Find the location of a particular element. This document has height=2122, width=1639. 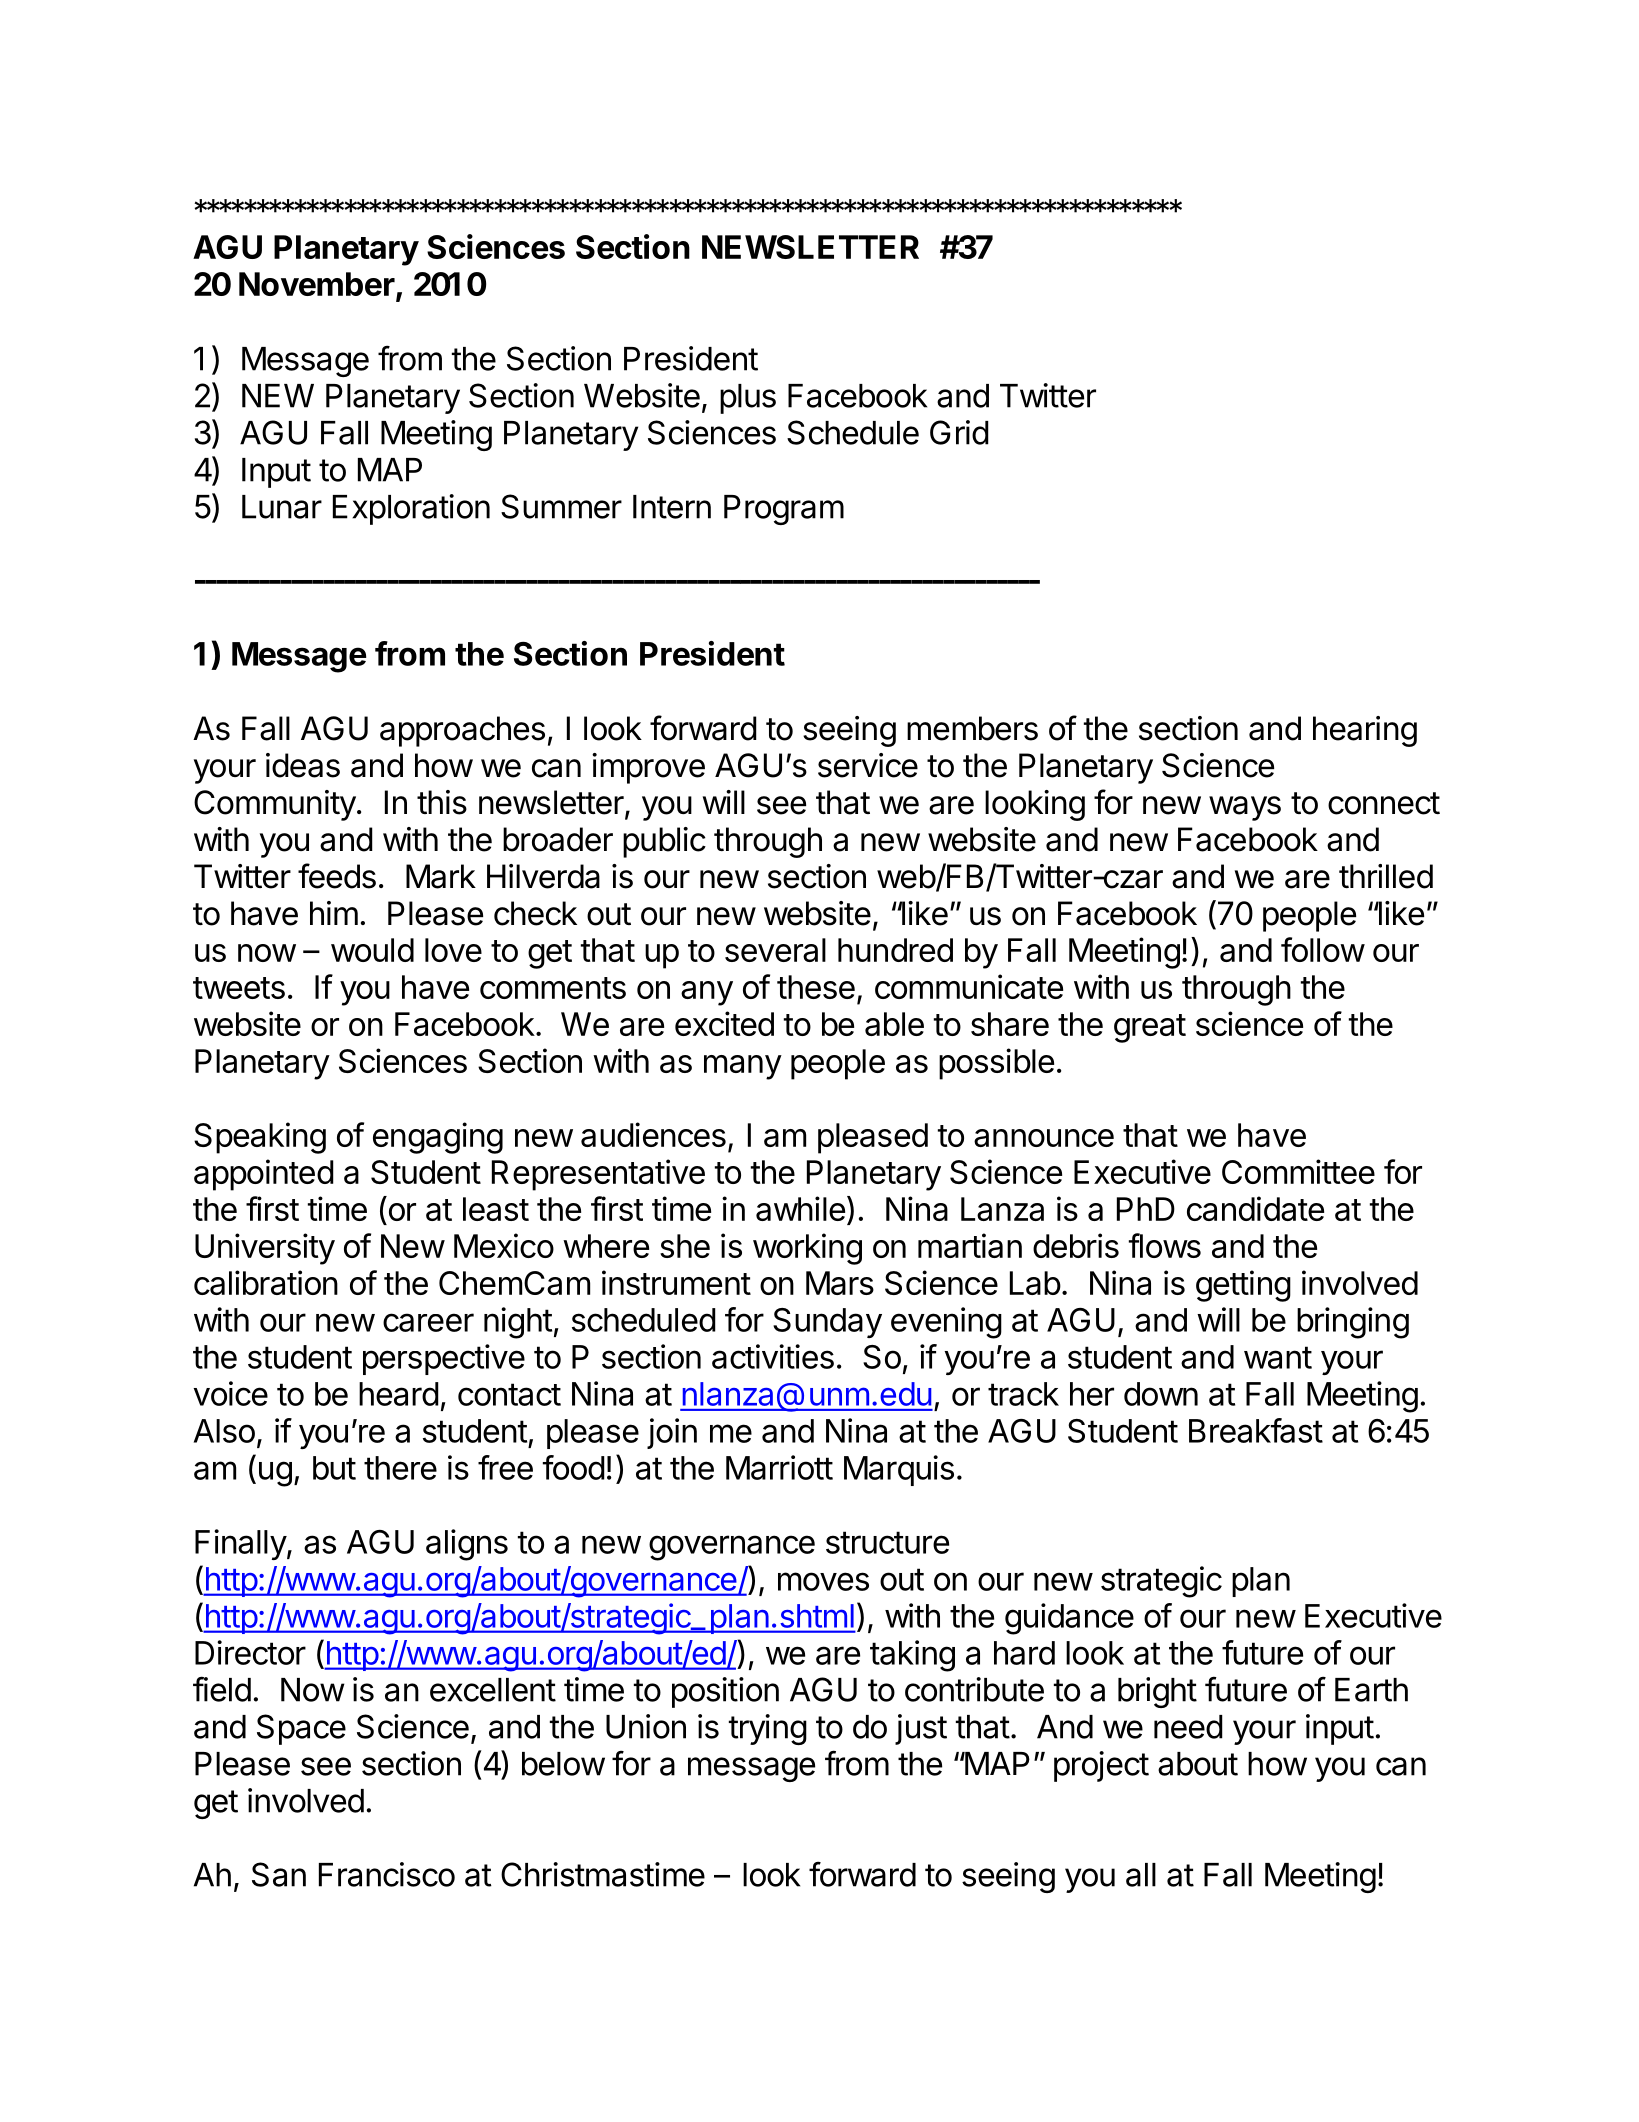

want is located at coordinates (1278, 1357).
